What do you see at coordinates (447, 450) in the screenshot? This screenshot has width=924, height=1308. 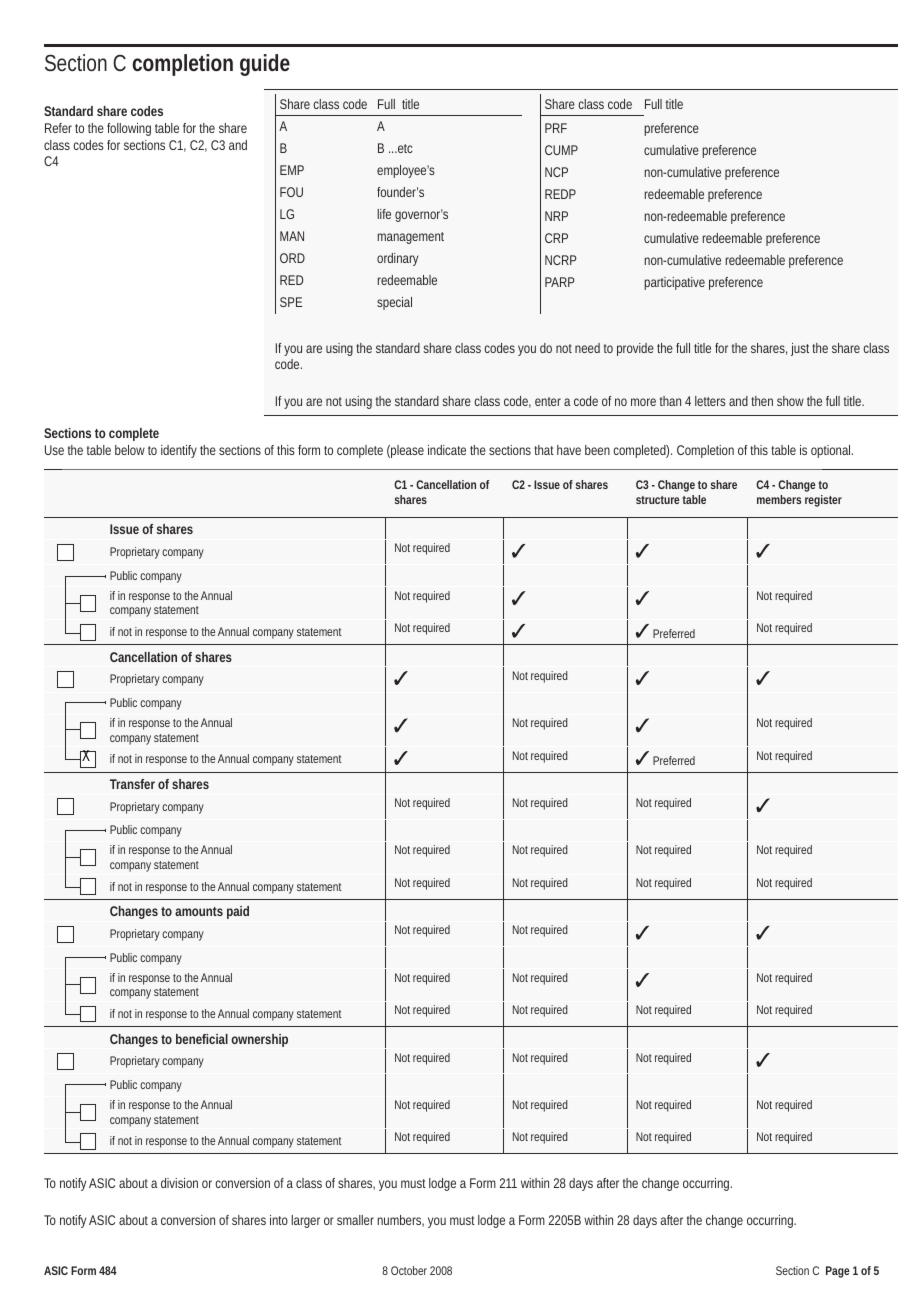 I see `indicate` at bounding box center [447, 450].
